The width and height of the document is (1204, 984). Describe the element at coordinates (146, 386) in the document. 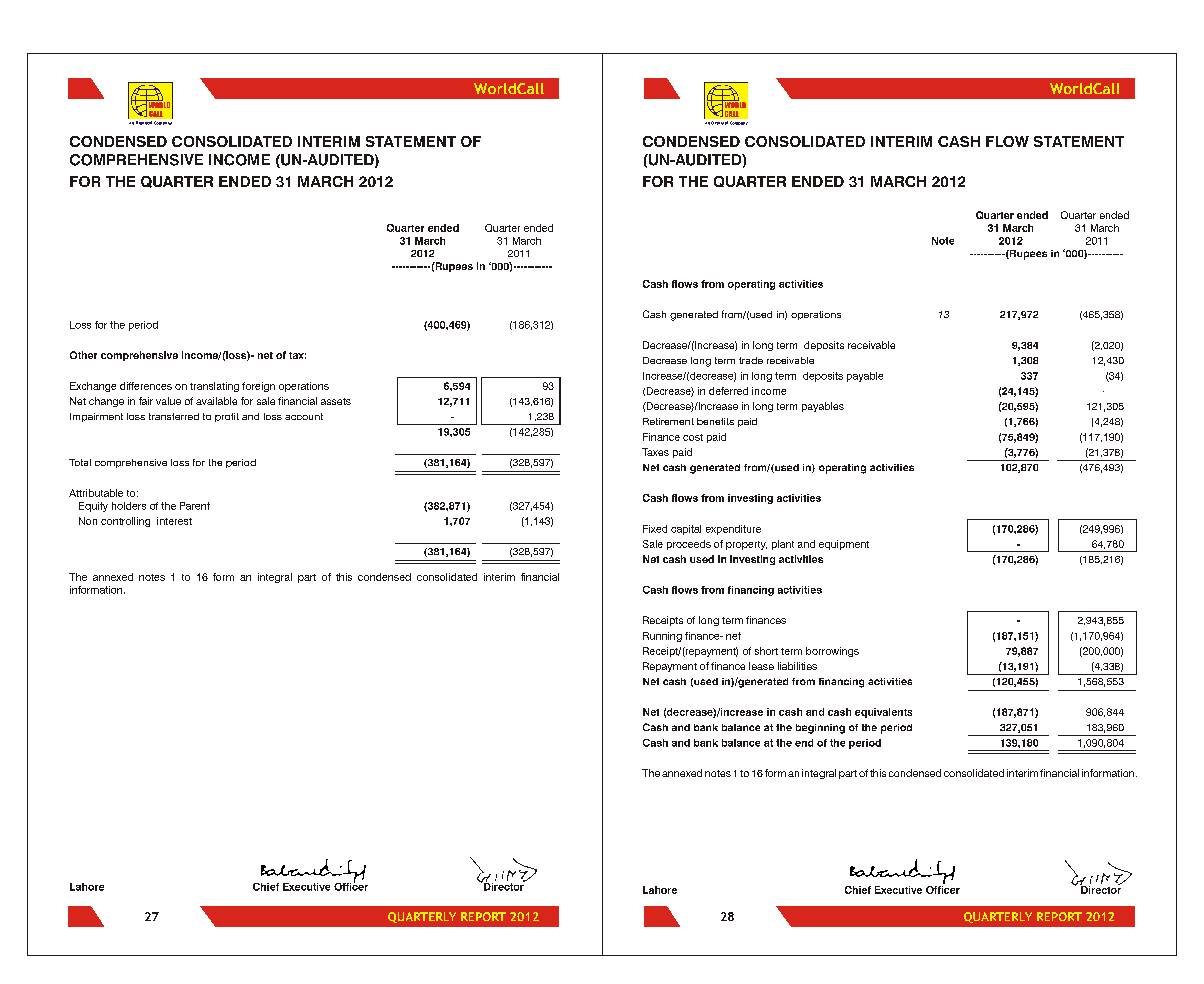

I see `differences` at that location.
